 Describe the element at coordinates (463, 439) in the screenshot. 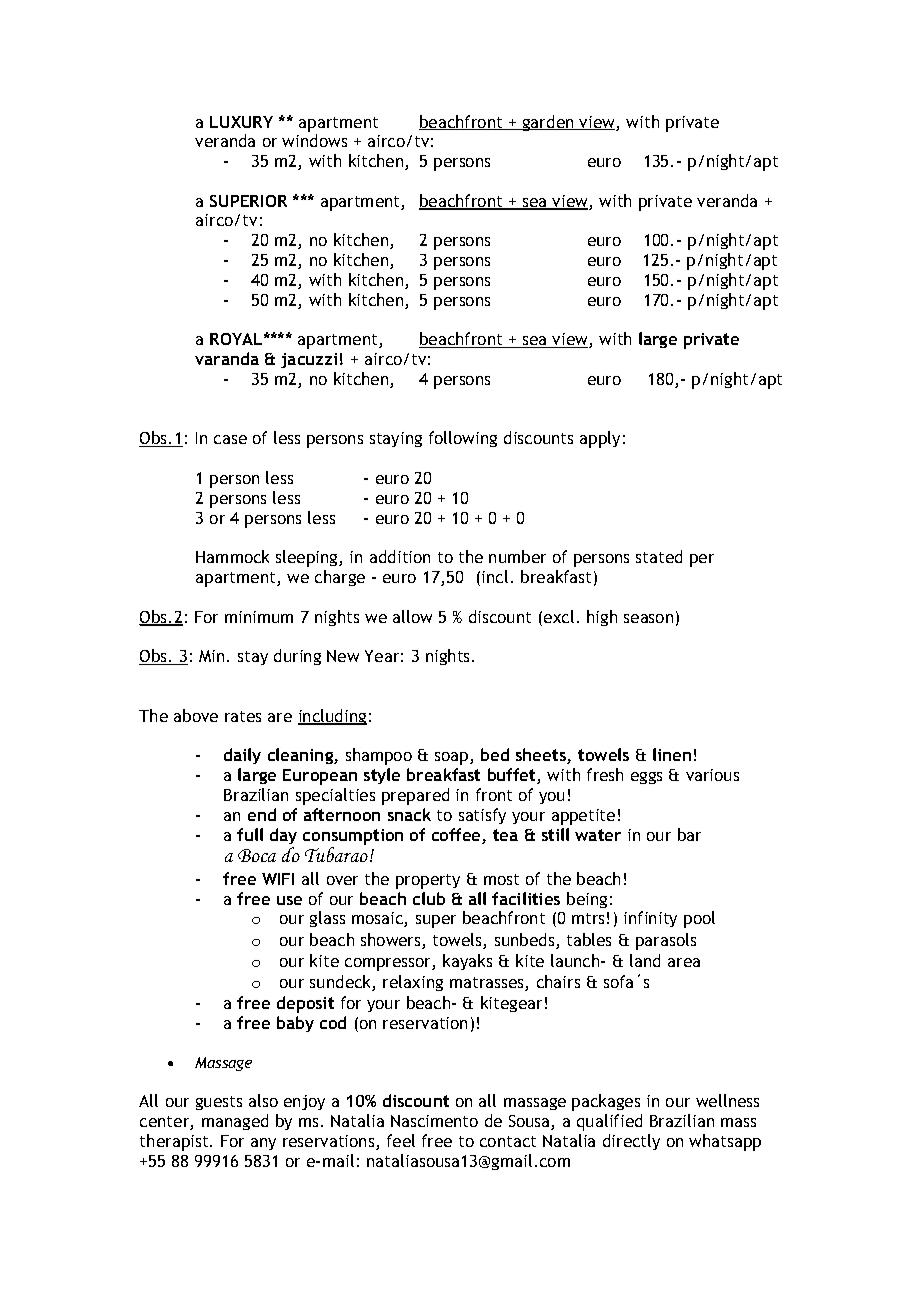

I see `following` at that location.
